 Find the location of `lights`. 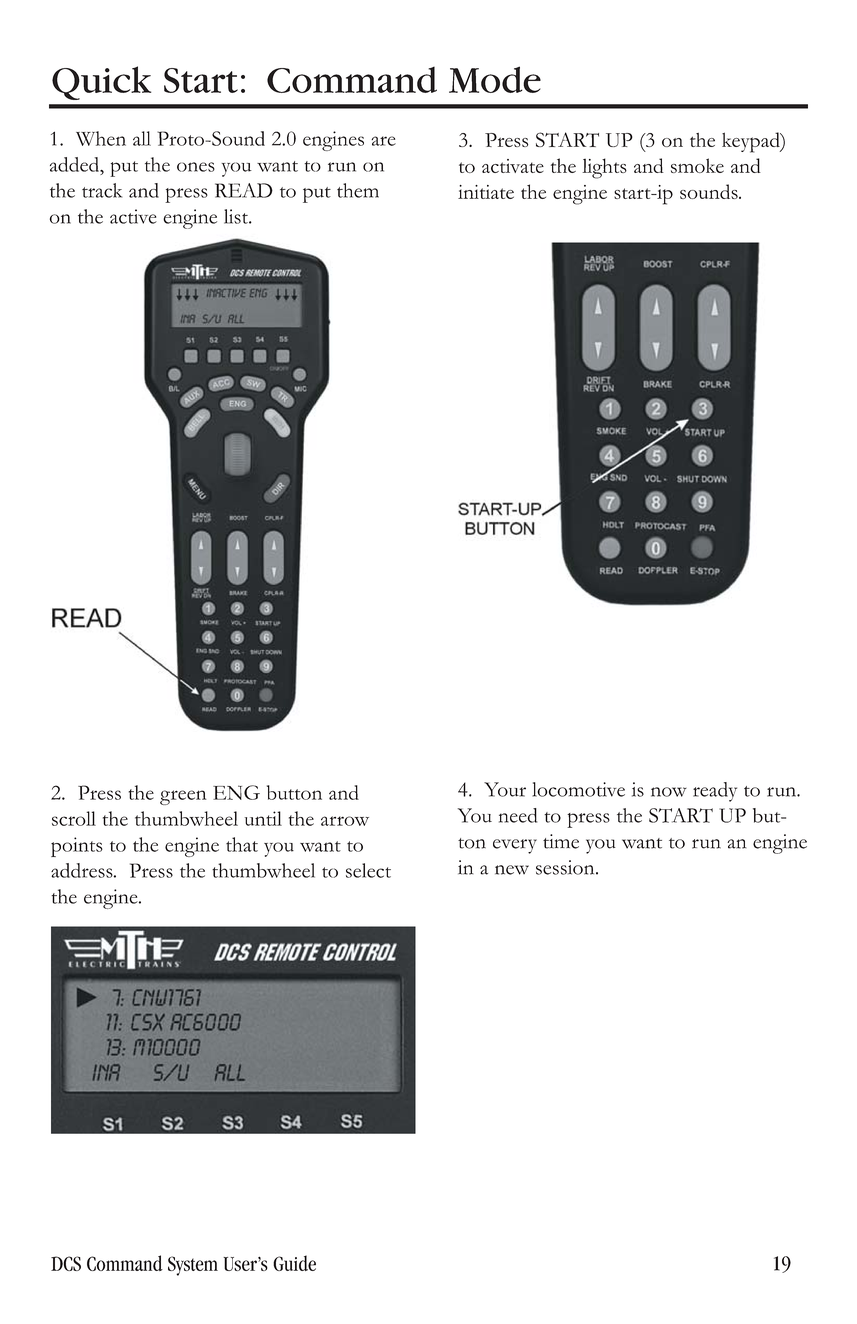

lights is located at coordinates (604, 168).
